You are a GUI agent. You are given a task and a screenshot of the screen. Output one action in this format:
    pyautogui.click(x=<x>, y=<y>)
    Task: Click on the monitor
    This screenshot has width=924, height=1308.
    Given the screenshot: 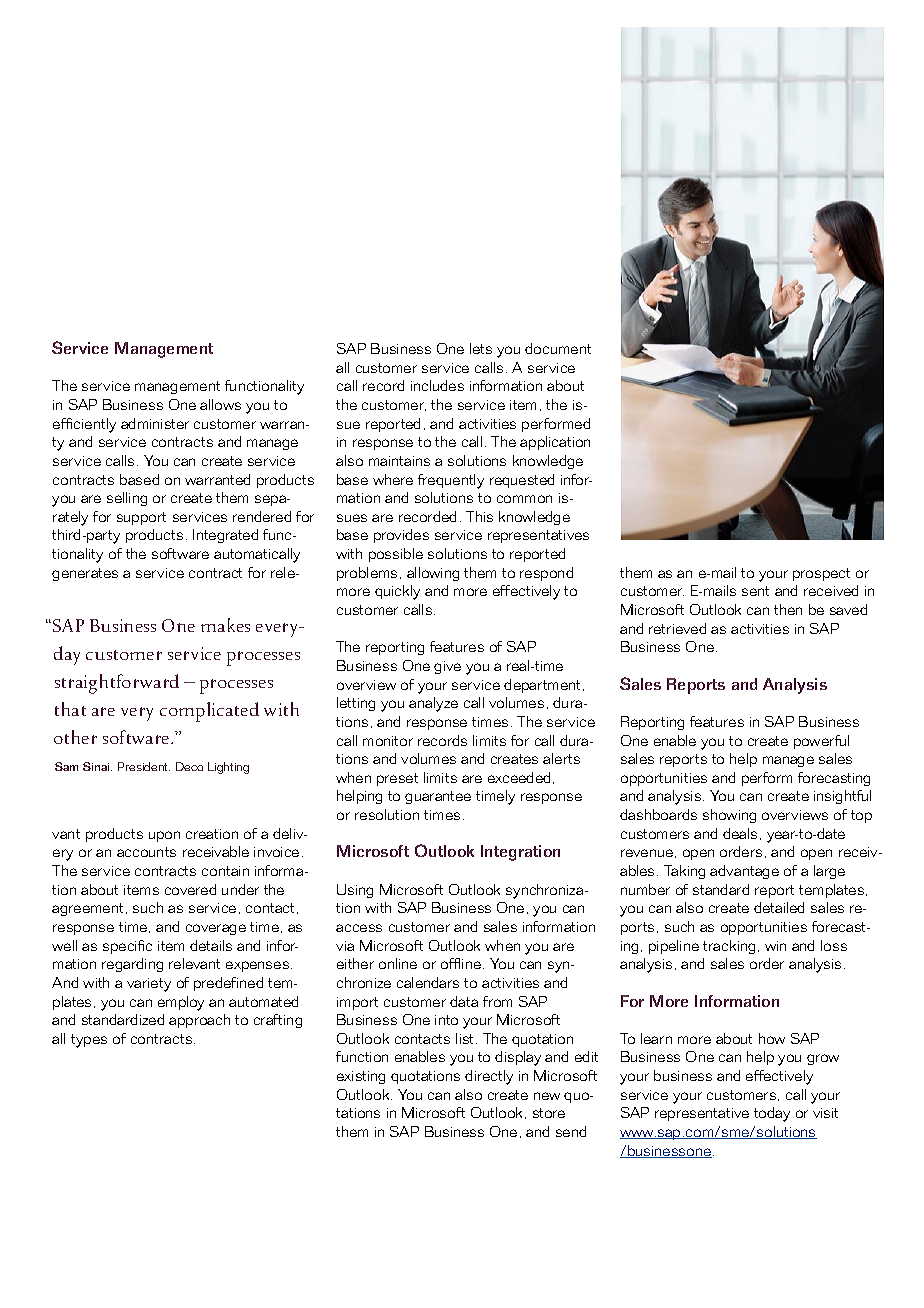 What is the action you would take?
    pyautogui.click(x=388, y=741)
